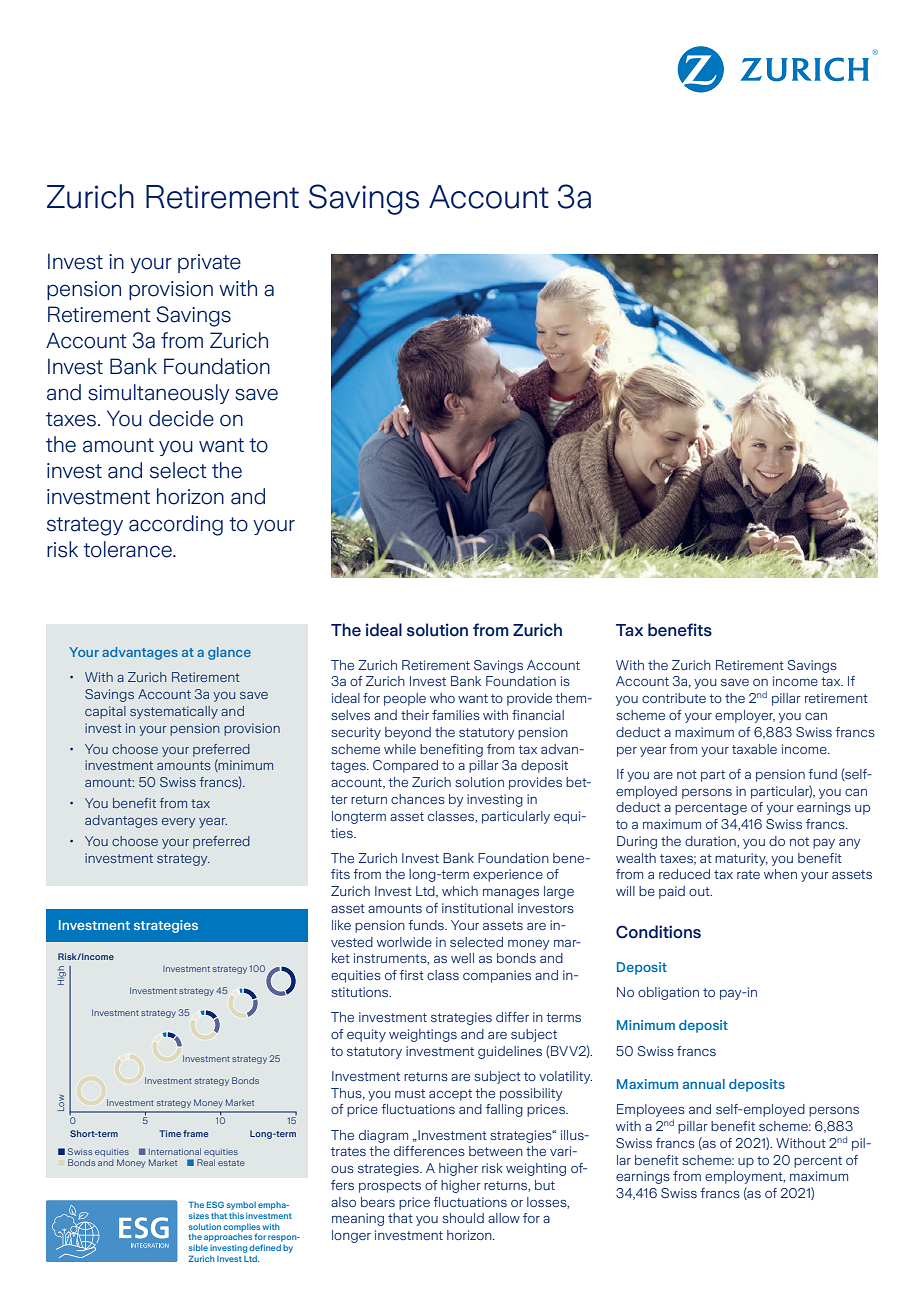 The image size is (924, 1308). What do you see at coordinates (754, 749) in the image?
I see `taxable` at bounding box center [754, 749].
